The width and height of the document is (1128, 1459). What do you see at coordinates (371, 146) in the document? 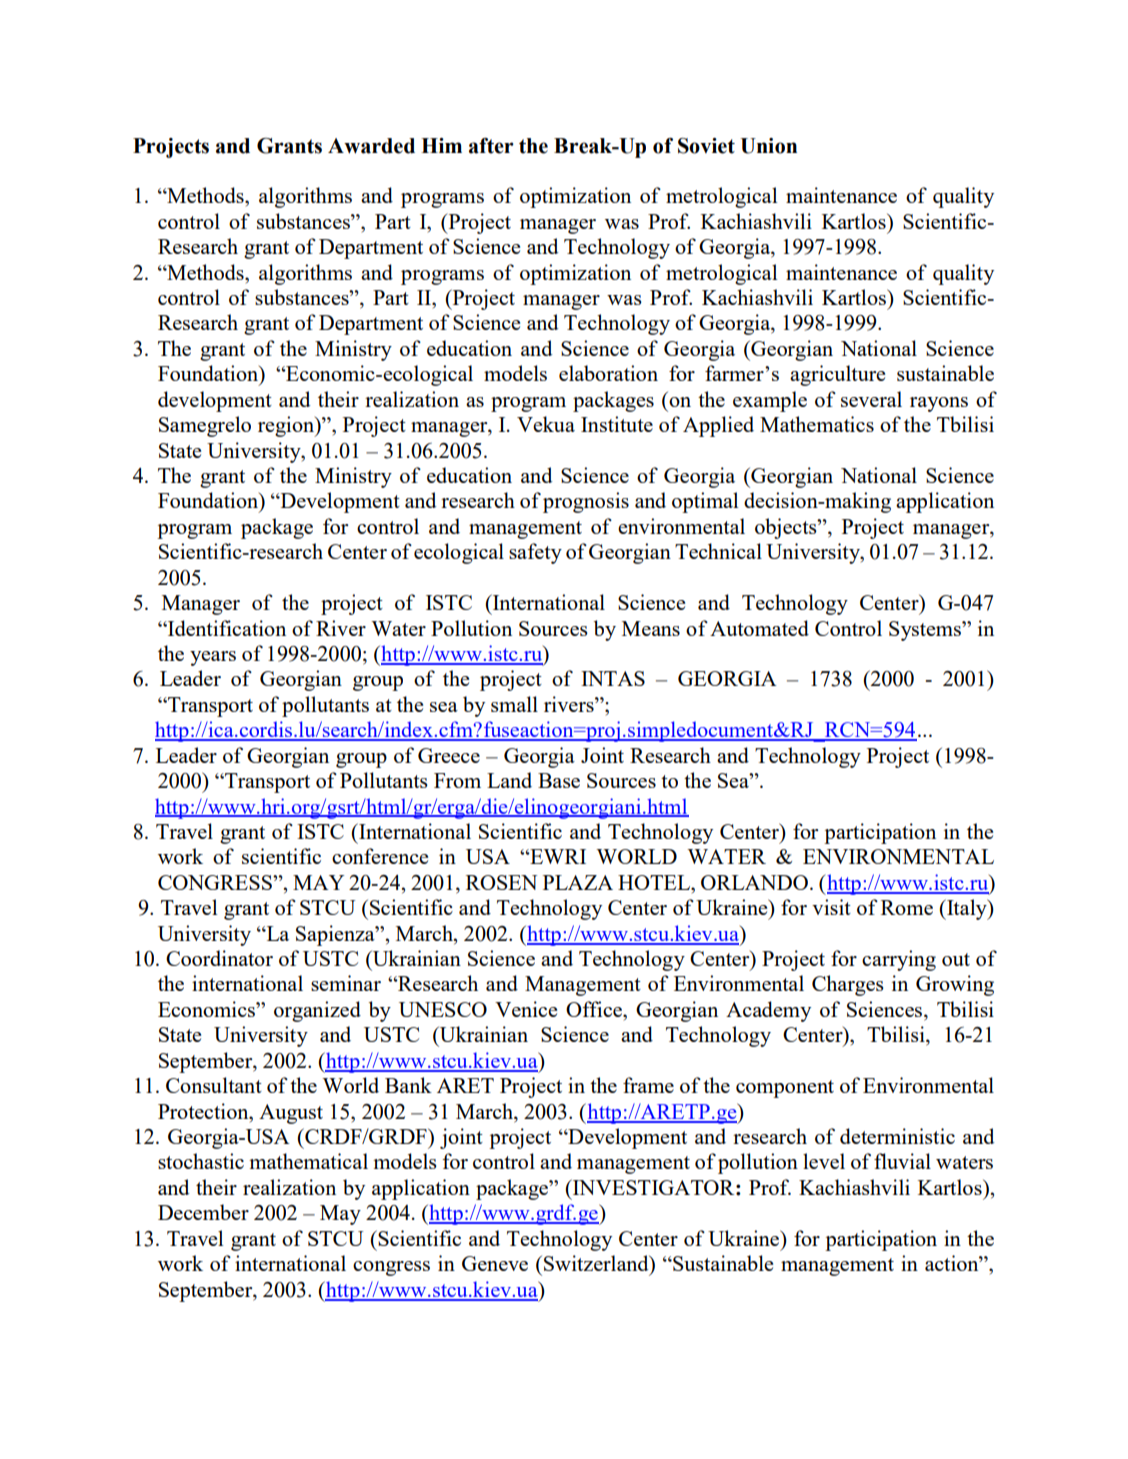
I see `Awarded` at bounding box center [371, 146].
